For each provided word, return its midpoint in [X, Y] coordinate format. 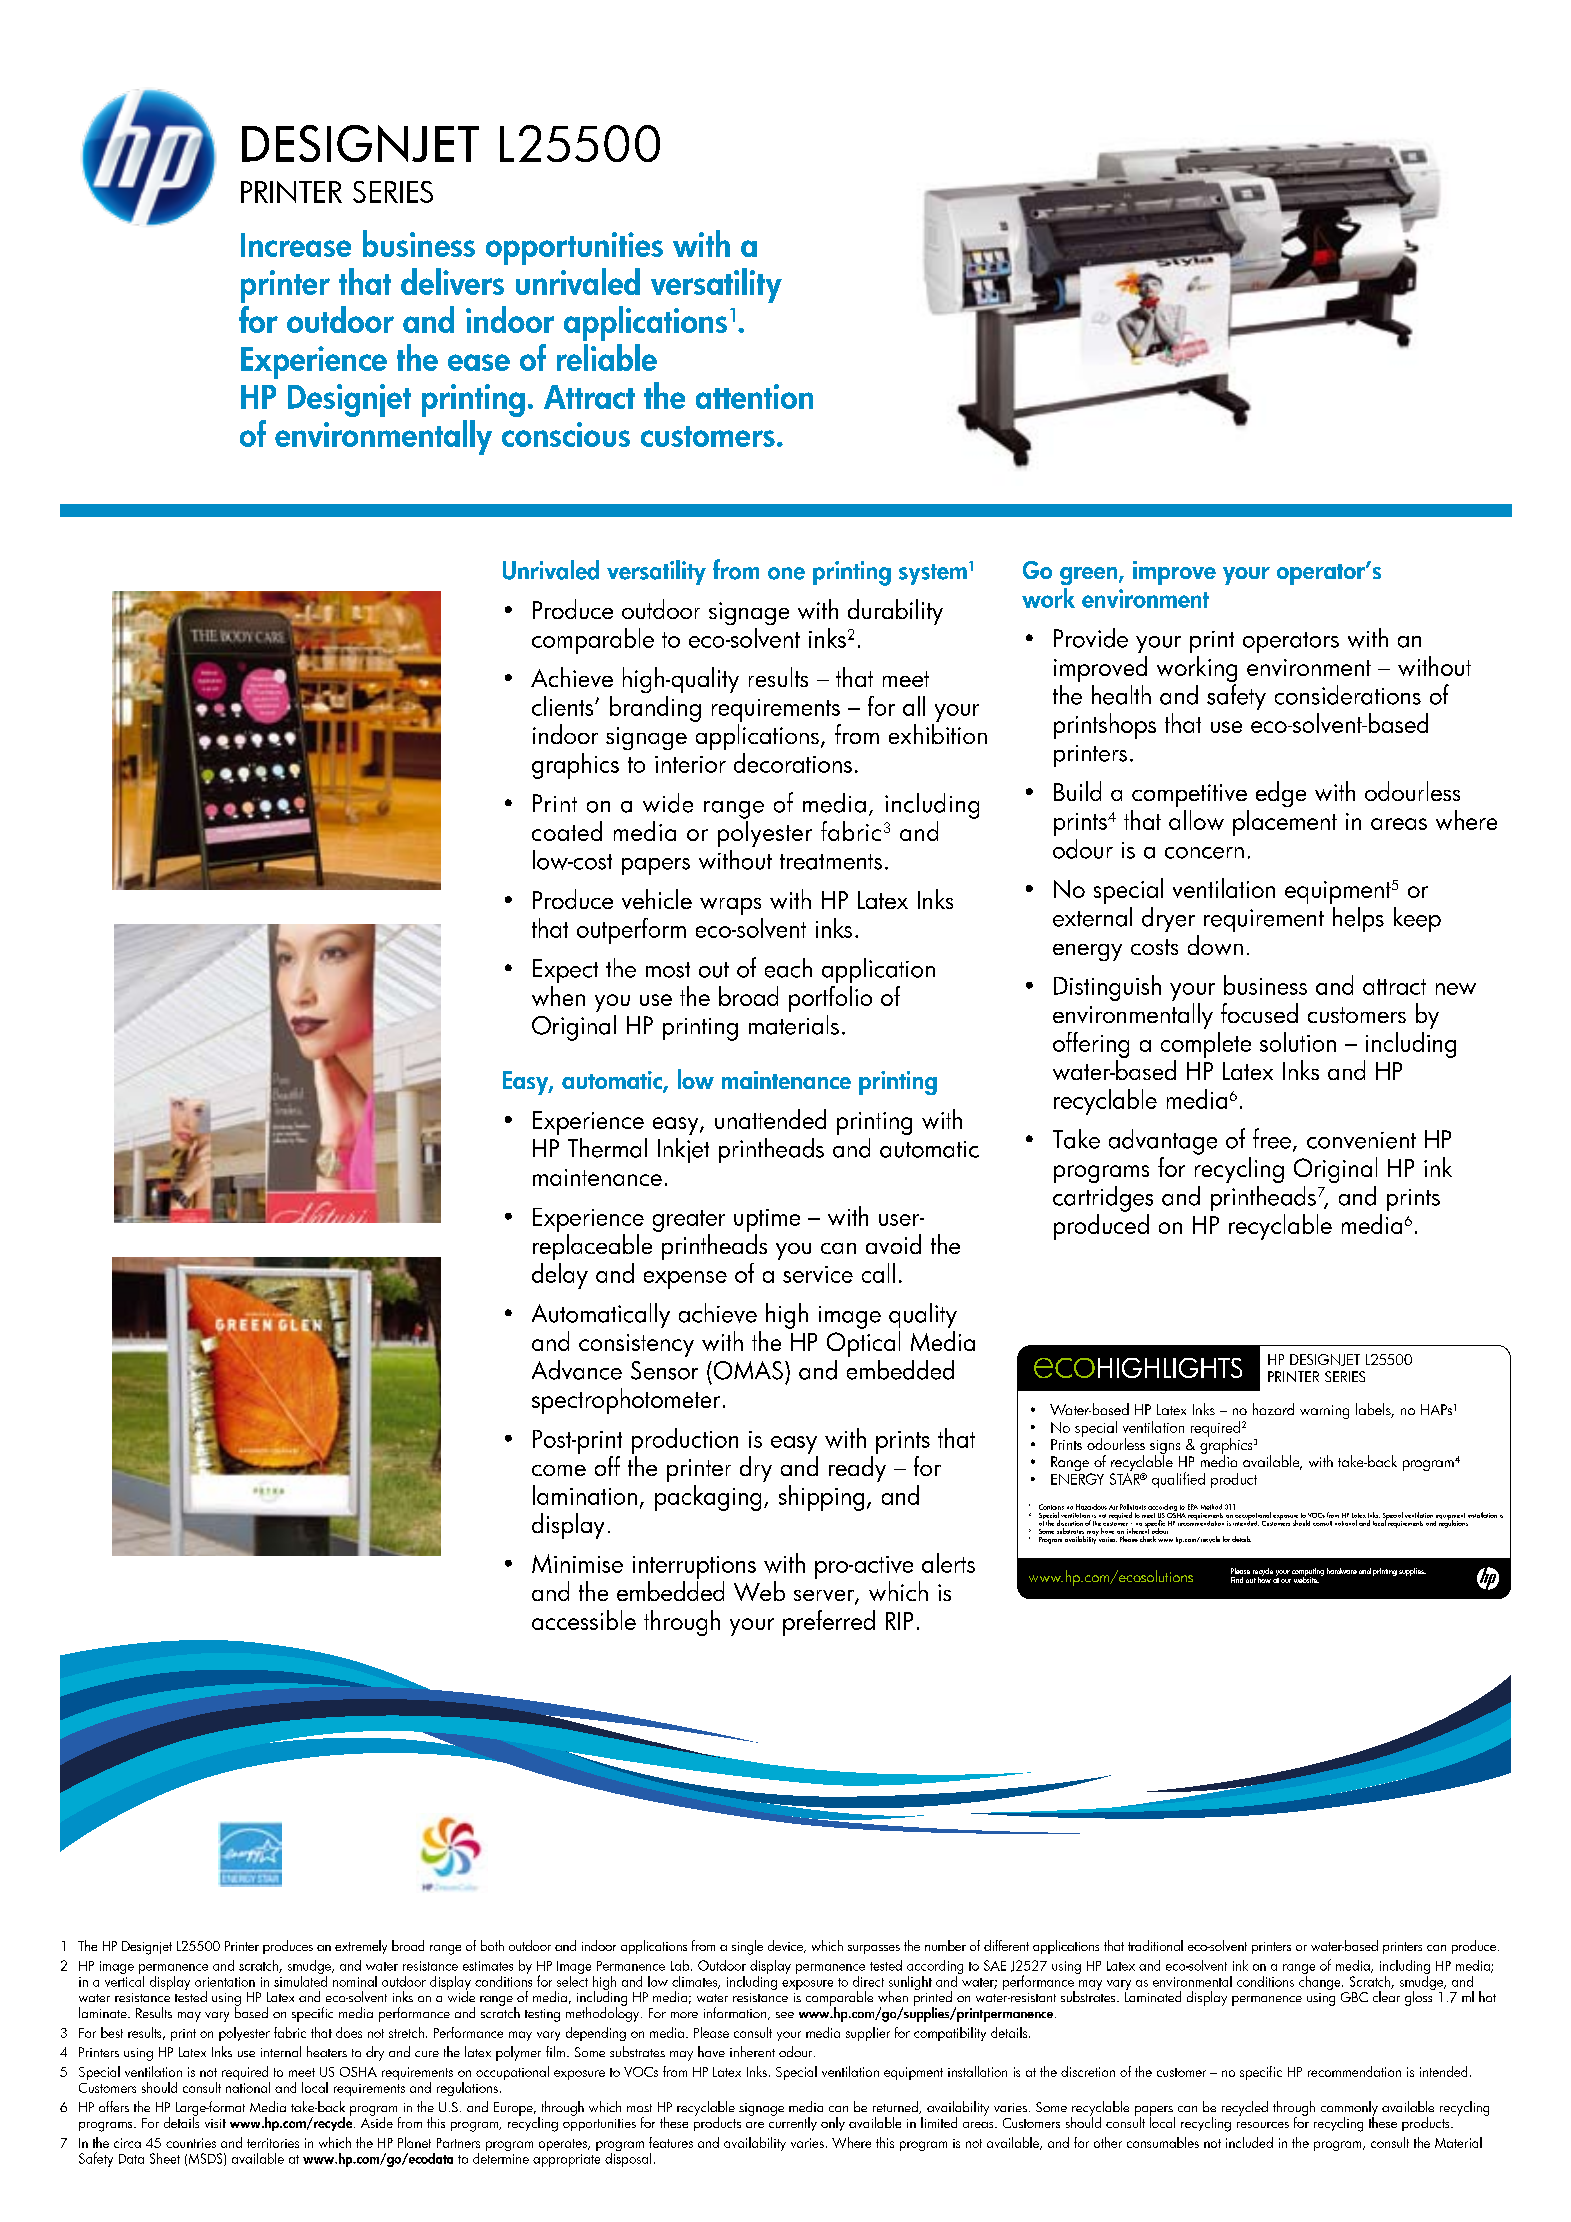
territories [273, 2143]
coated [567, 831]
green [1090, 576]
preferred [829, 1623]
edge [1281, 794]
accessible [584, 1620]
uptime [767, 1220]
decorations [793, 763]
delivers [452, 281]
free [1272, 1138]
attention [754, 396]
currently [793, 2123]
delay [560, 1276]
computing [1308, 1573]
